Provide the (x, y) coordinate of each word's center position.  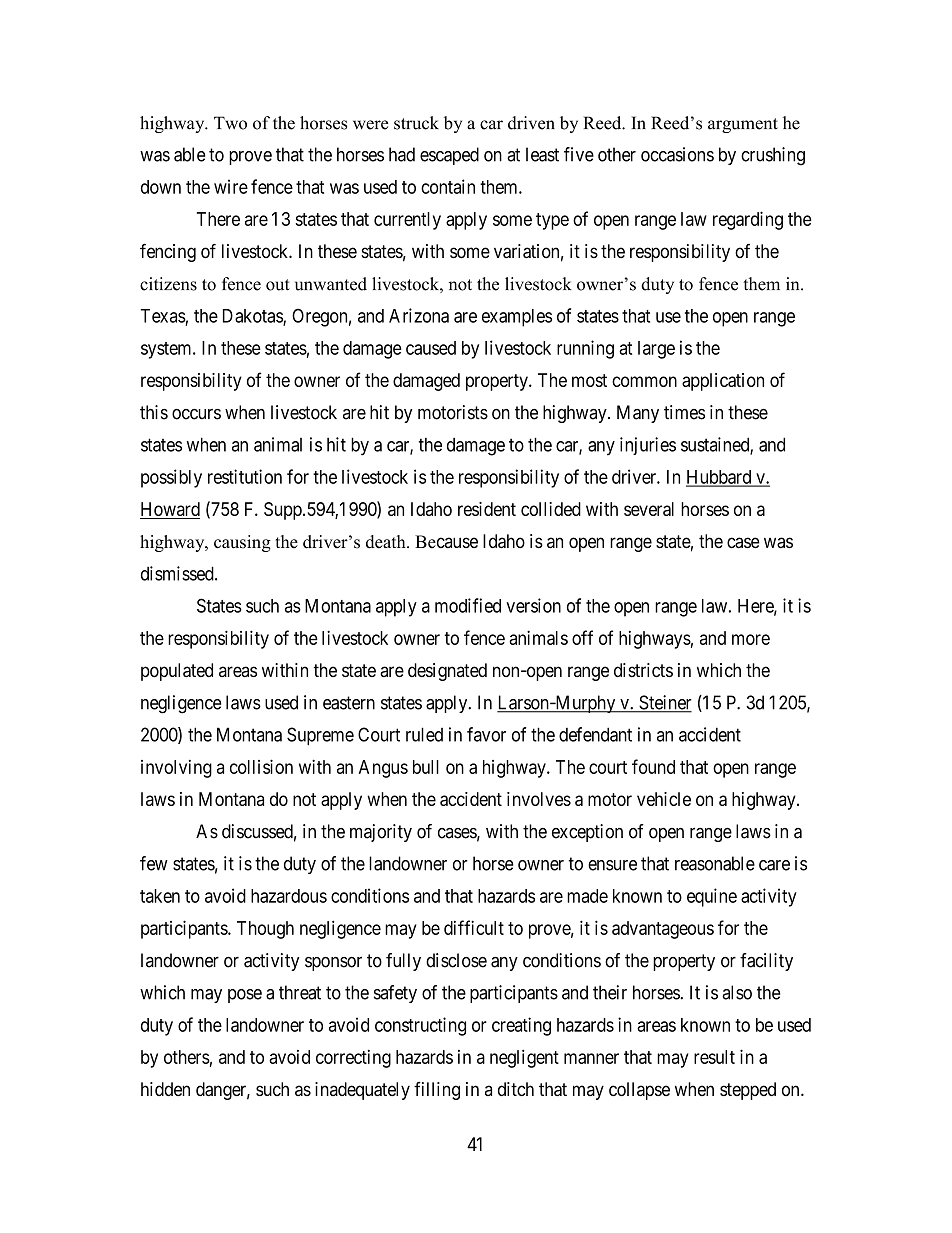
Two (230, 123)
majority (381, 833)
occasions (677, 154)
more (751, 639)
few (154, 863)
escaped (449, 156)
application (723, 382)
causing (242, 543)
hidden (165, 1089)
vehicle (664, 799)
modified (468, 605)
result (714, 1057)
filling (437, 1091)
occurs (196, 414)
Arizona (419, 315)
